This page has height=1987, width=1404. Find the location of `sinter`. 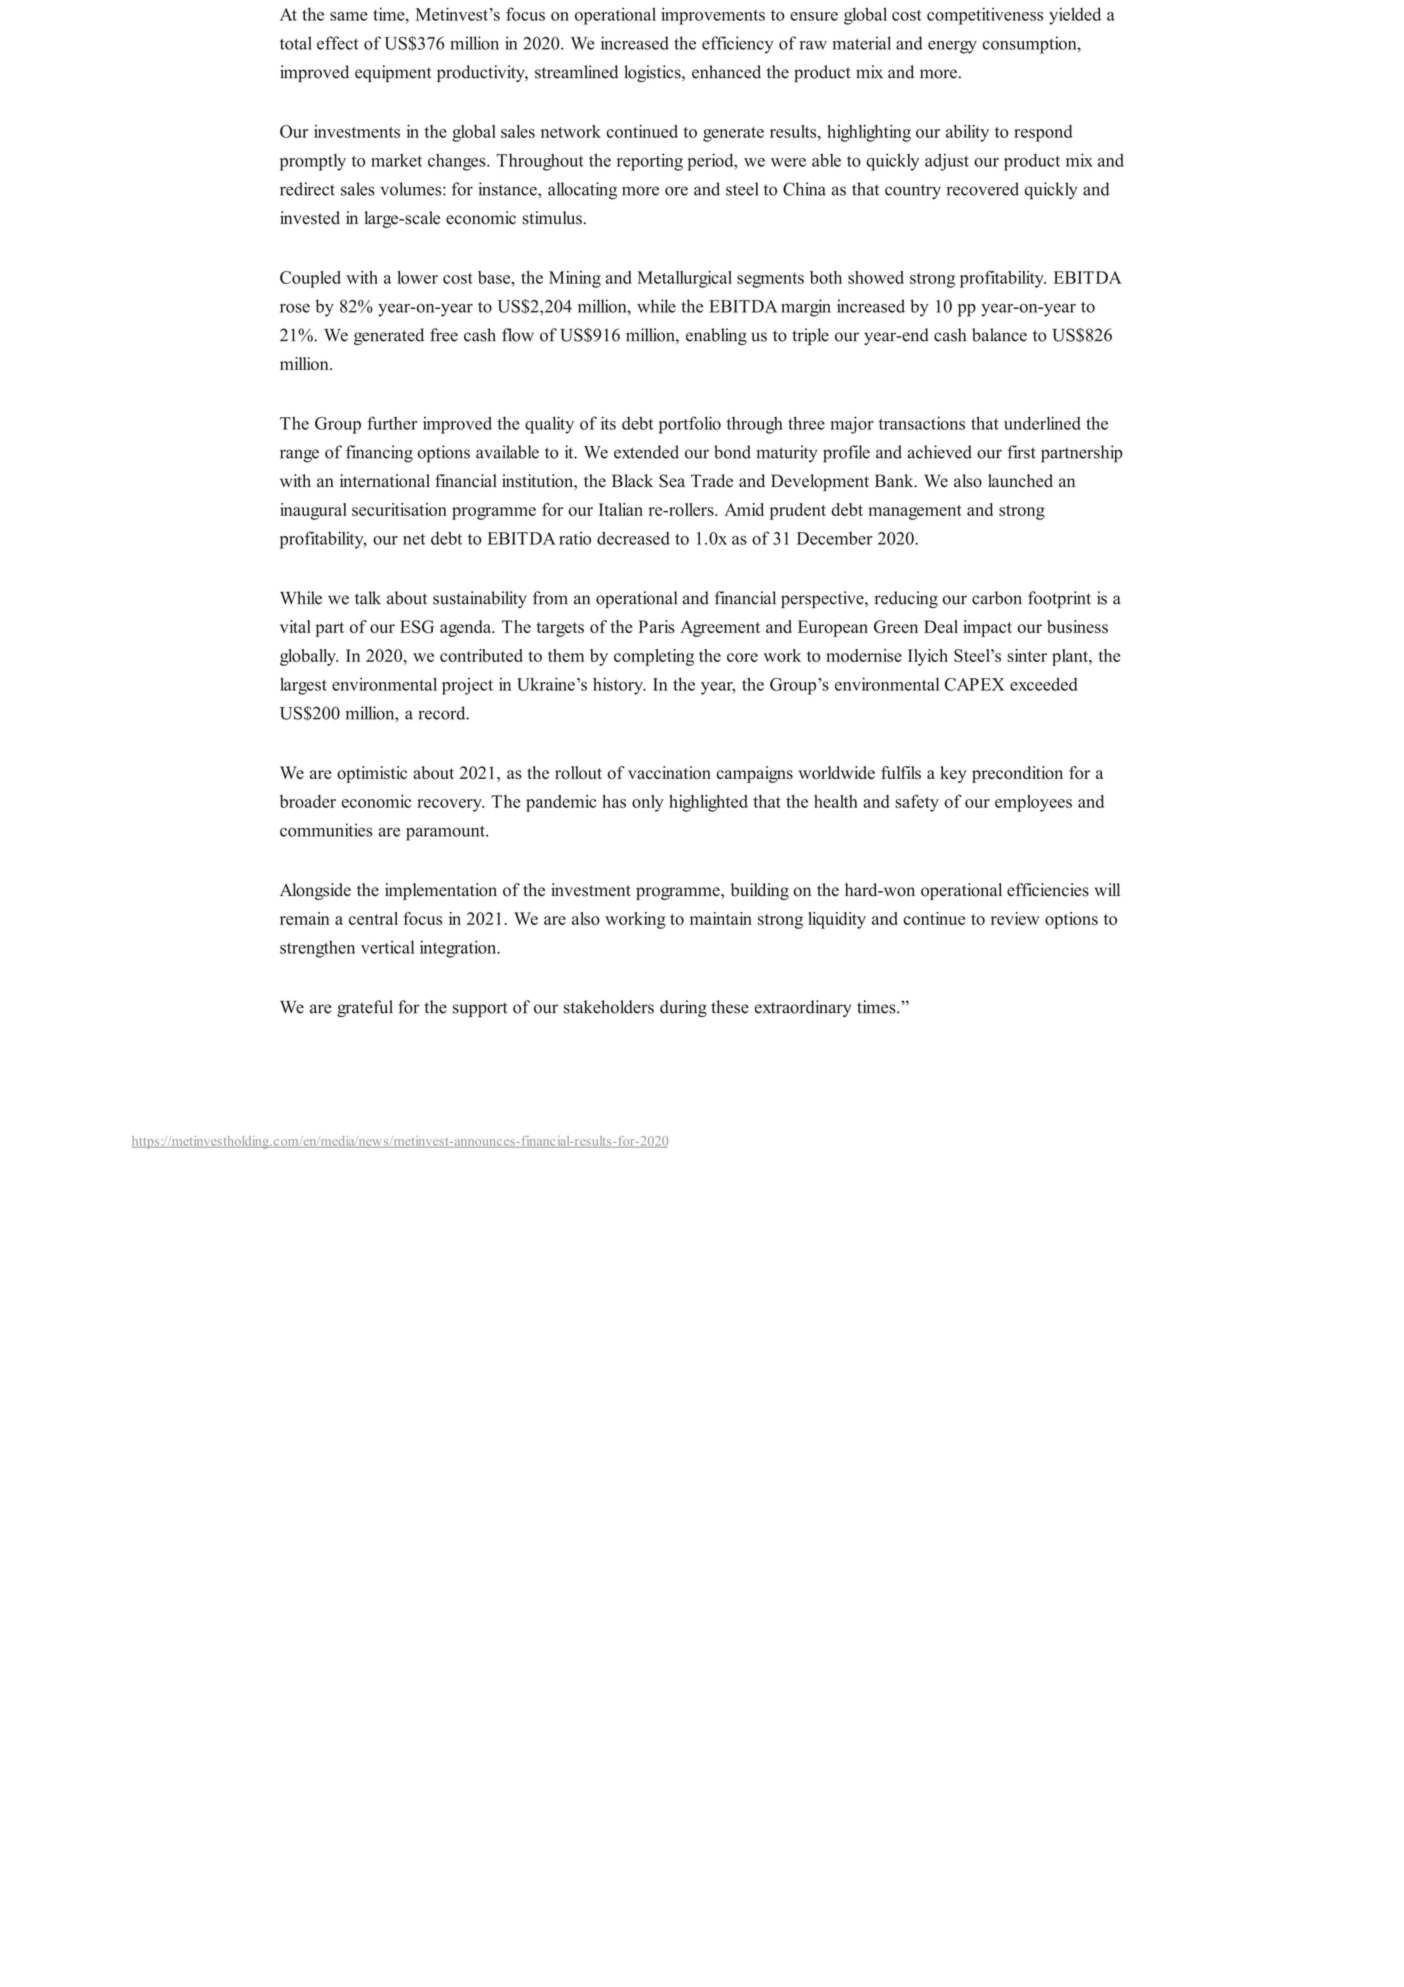

sinter is located at coordinates (1027, 655).
